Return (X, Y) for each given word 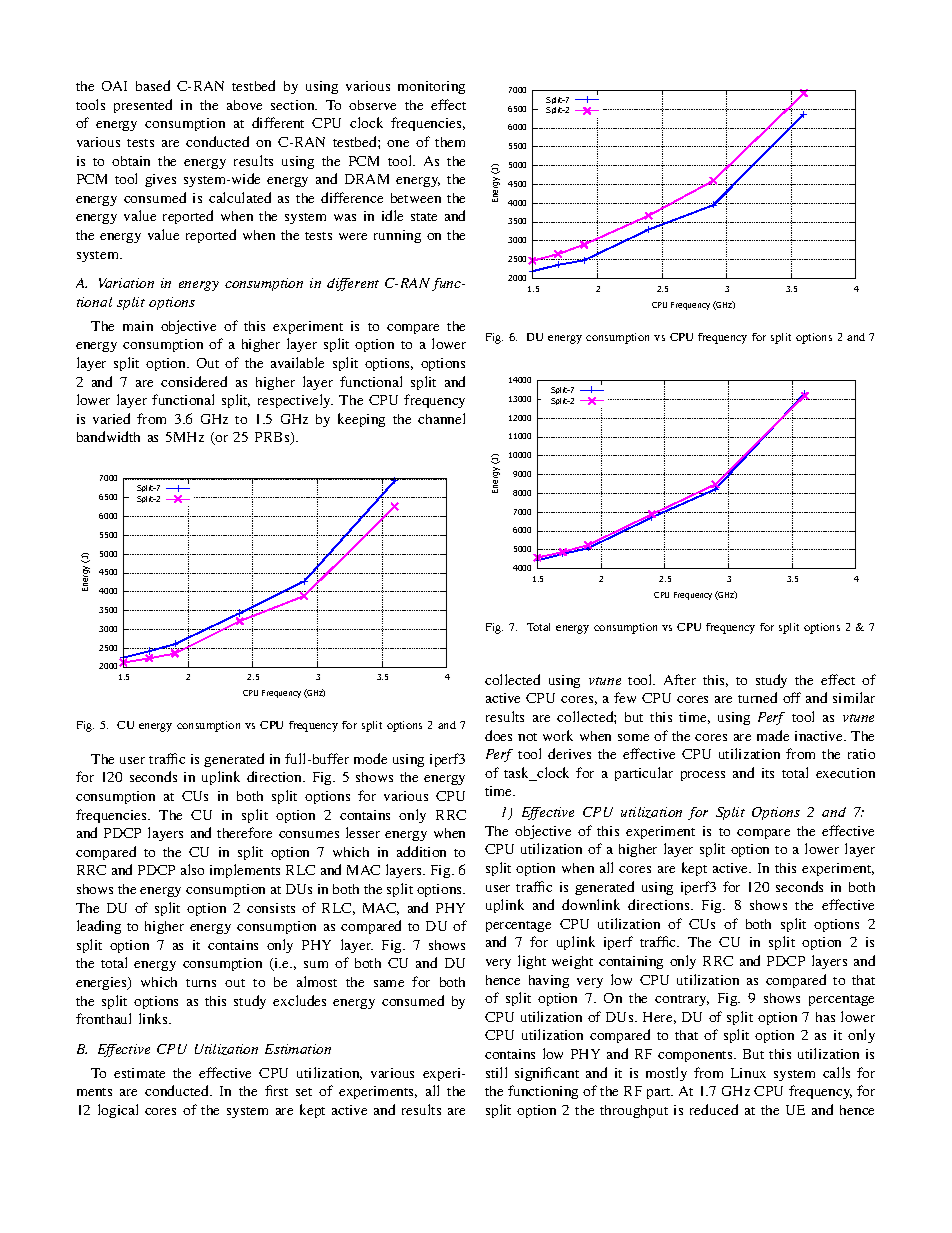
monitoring (431, 87)
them (450, 142)
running (397, 236)
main (138, 326)
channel (441, 418)
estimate (139, 1073)
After (680, 679)
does (498, 735)
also (192, 869)
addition (421, 851)
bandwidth (108, 436)
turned (757, 697)
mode (370, 758)
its (768, 773)
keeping (361, 420)
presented (143, 106)
